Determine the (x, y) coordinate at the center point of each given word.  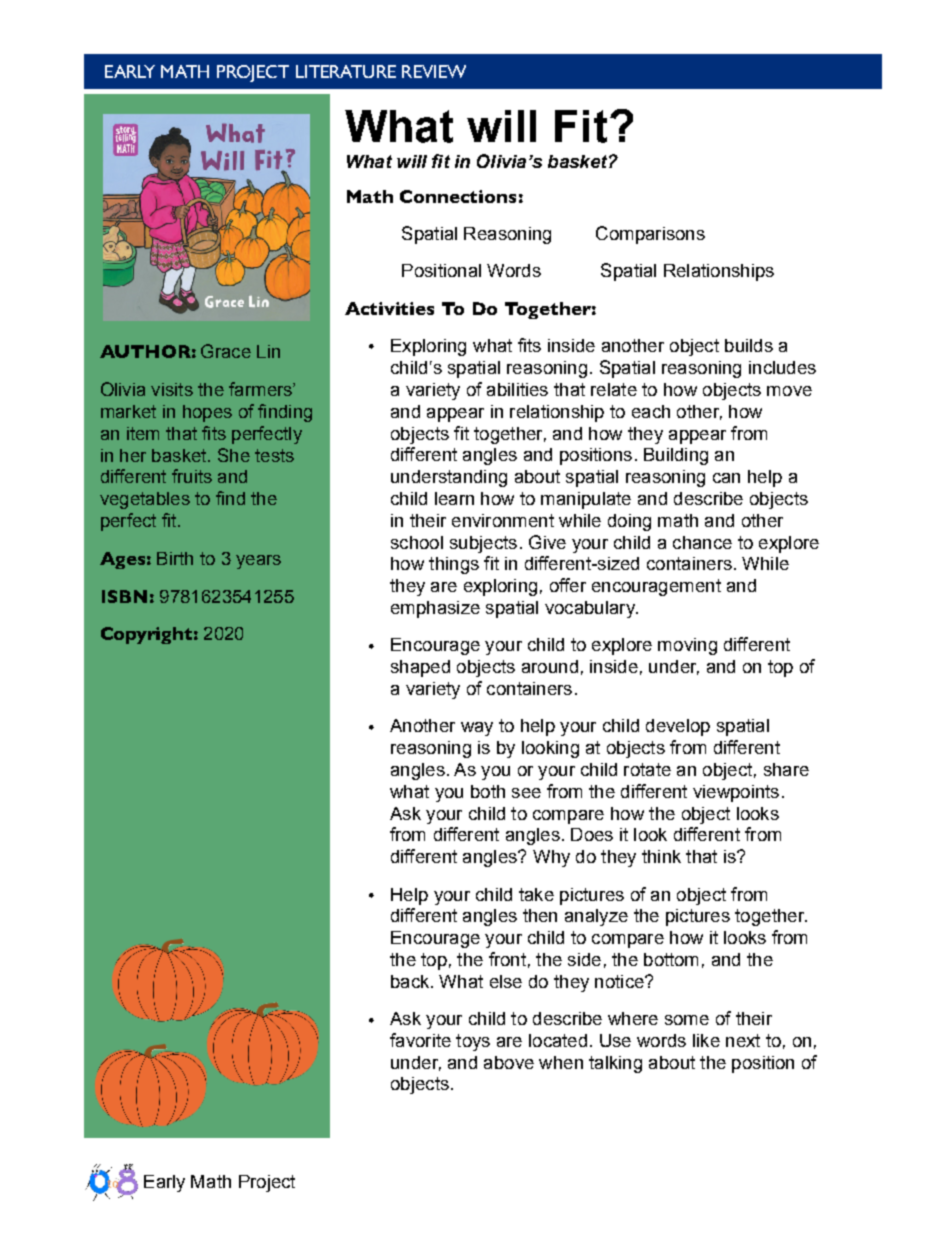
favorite (420, 1040)
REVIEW (434, 71)
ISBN (124, 596)
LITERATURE (346, 71)
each (651, 411)
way (477, 729)
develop (678, 727)
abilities (517, 389)
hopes (207, 413)
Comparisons (650, 235)
